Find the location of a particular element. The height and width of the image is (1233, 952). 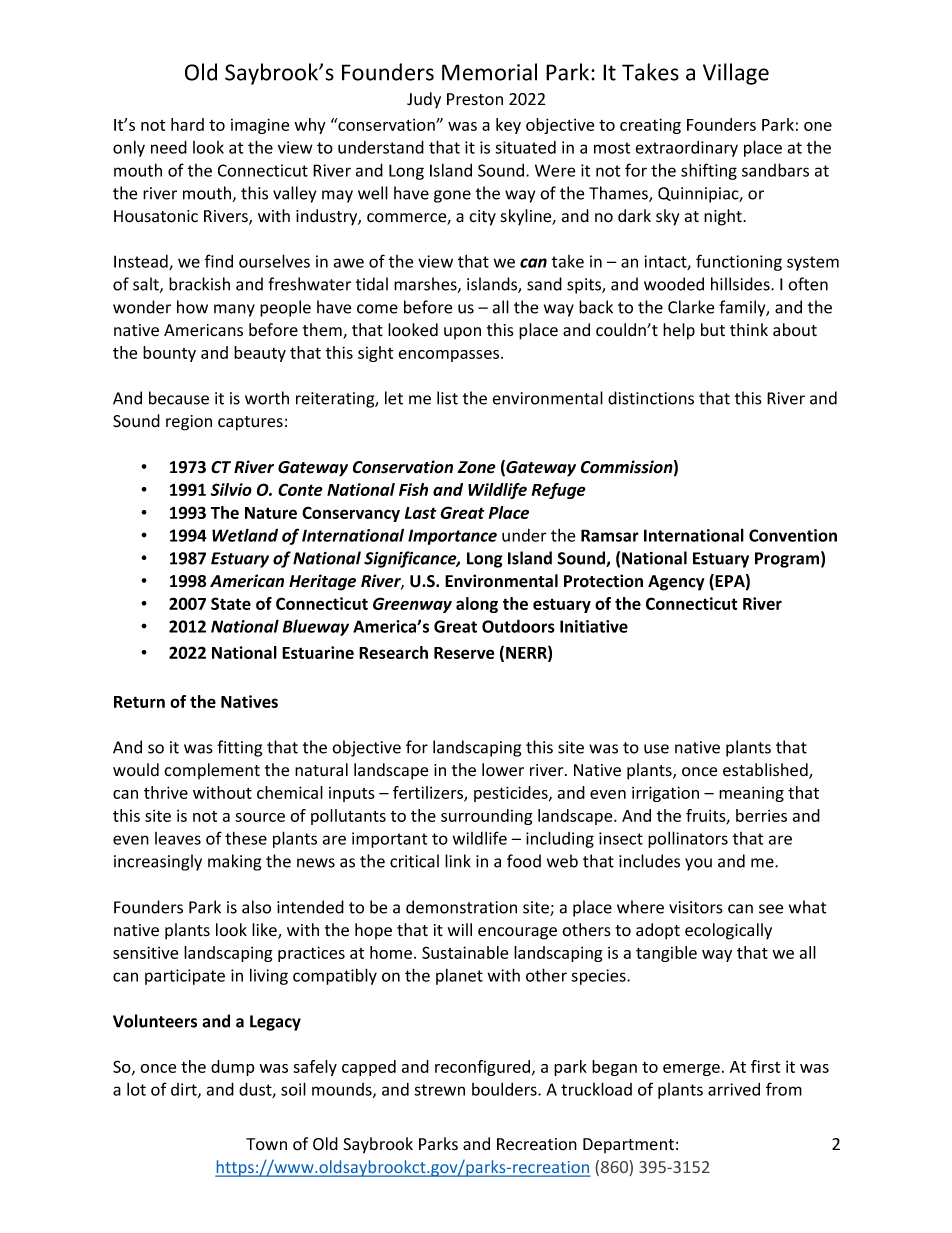

Village is located at coordinates (736, 74).
